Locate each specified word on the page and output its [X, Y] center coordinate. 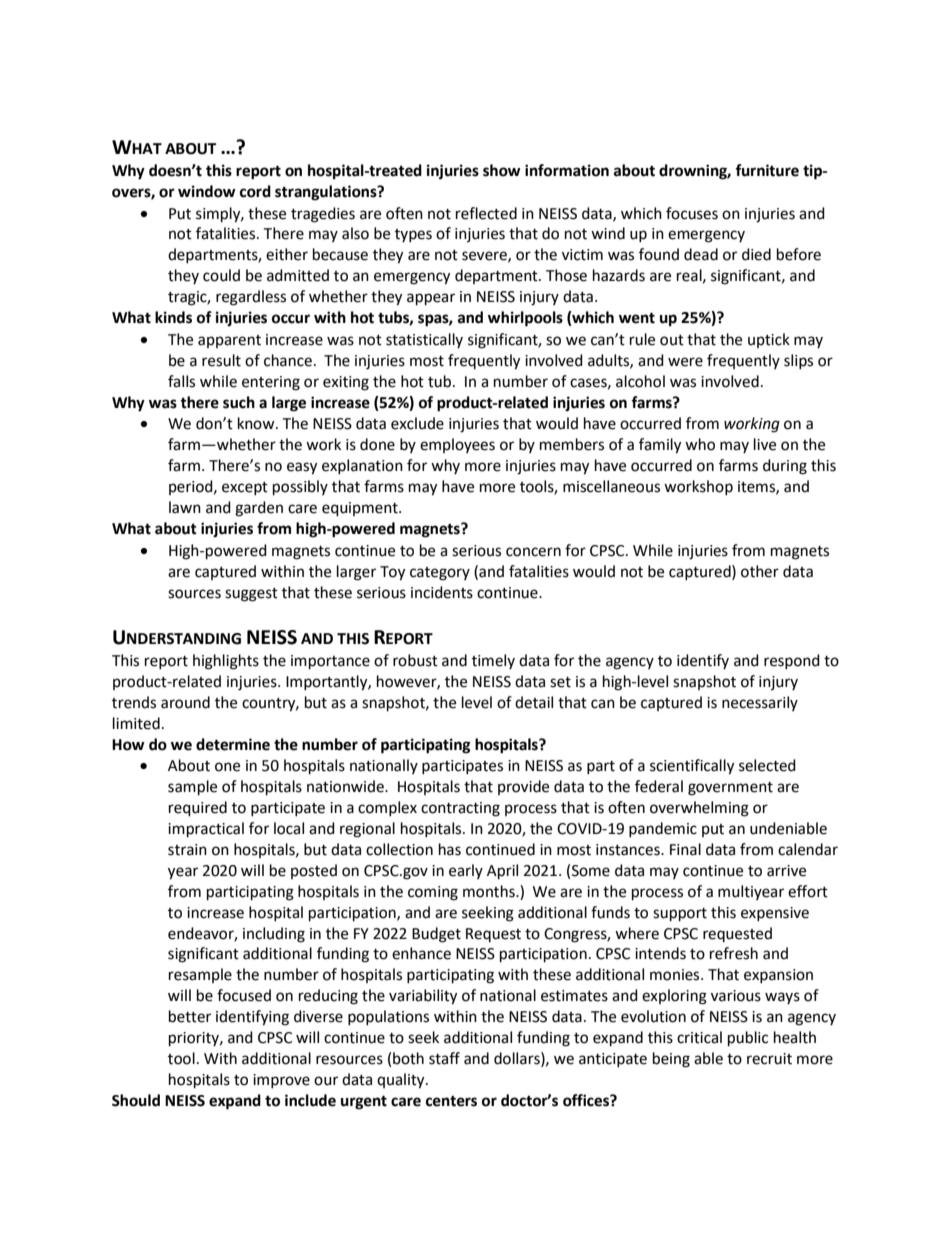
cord [255, 191]
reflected [486, 213]
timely [493, 661]
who [700, 444]
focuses [692, 213]
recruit [769, 1059]
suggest [251, 595]
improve [281, 1081]
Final [685, 849]
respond [792, 661]
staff [444, 1058]
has [450, 849]
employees [457, 445]
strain [187, 850]
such [239, 402]
